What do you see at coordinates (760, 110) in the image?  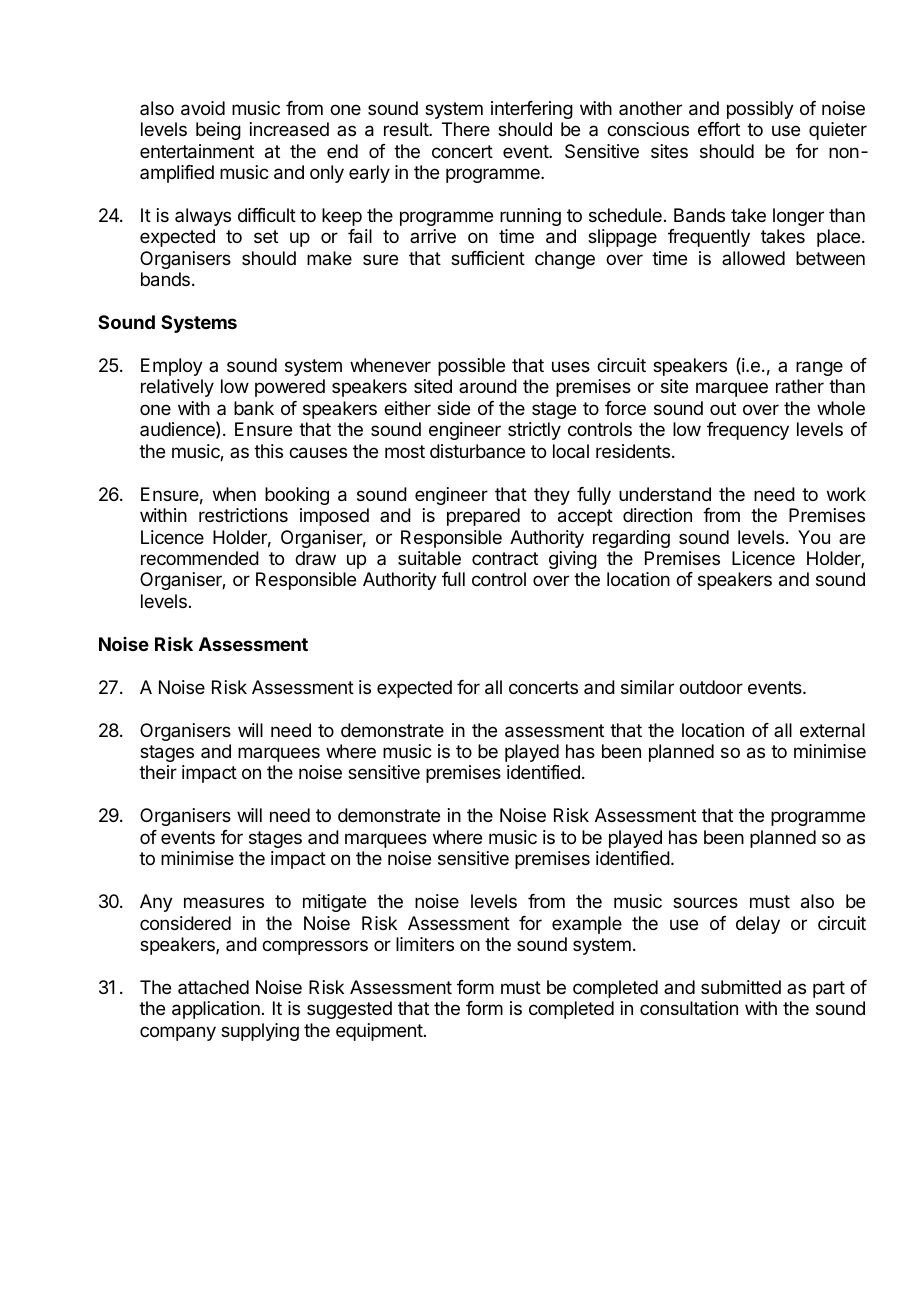 I see `possibly` at bounding box center [760, 110].
